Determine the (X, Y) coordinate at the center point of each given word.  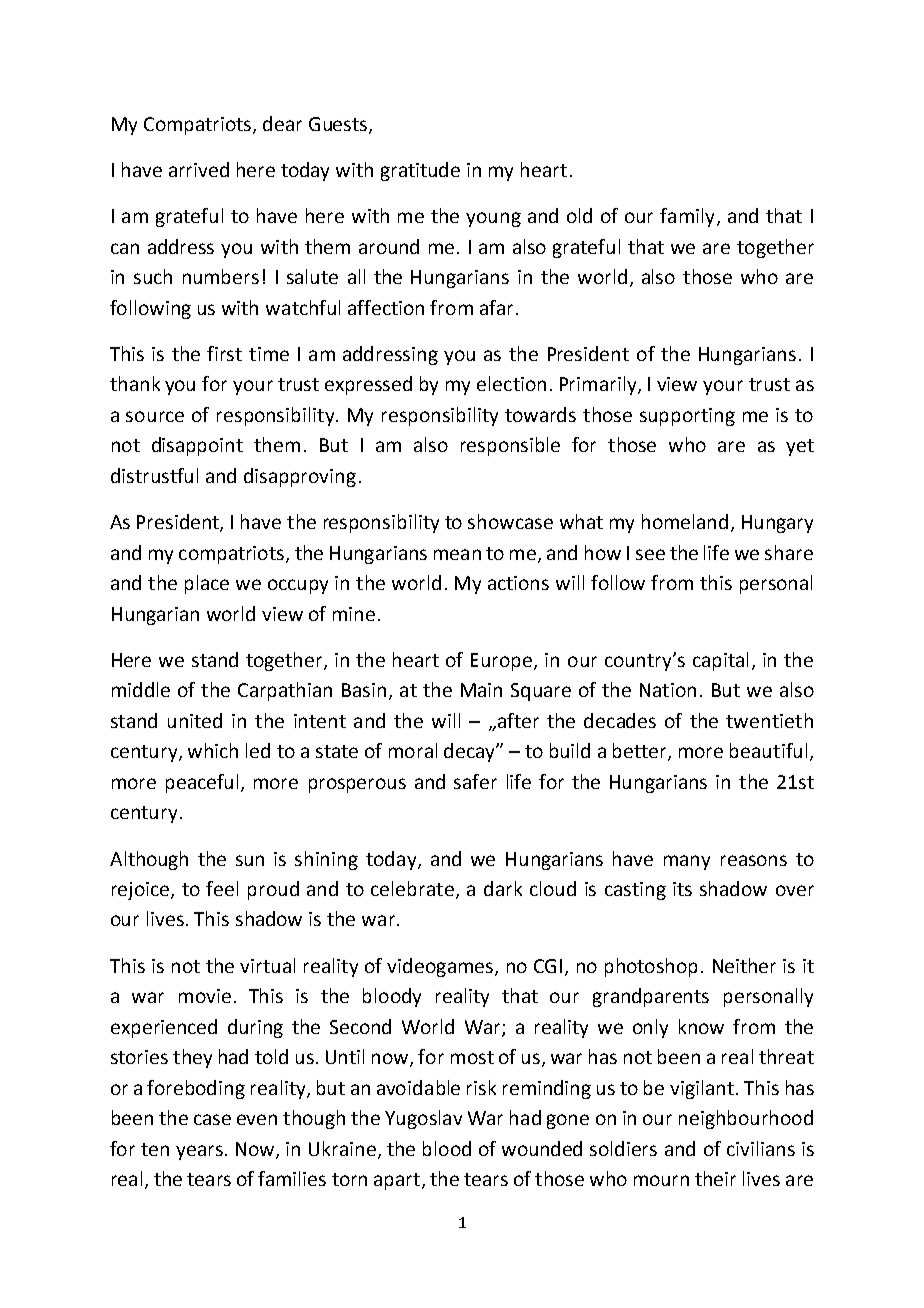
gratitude (420, 171)
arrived (199, 169)
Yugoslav (423, 1119)
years (199, 1152)
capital (720, 661)
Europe (503, 662)
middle (141, 689)
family (687, 217)
